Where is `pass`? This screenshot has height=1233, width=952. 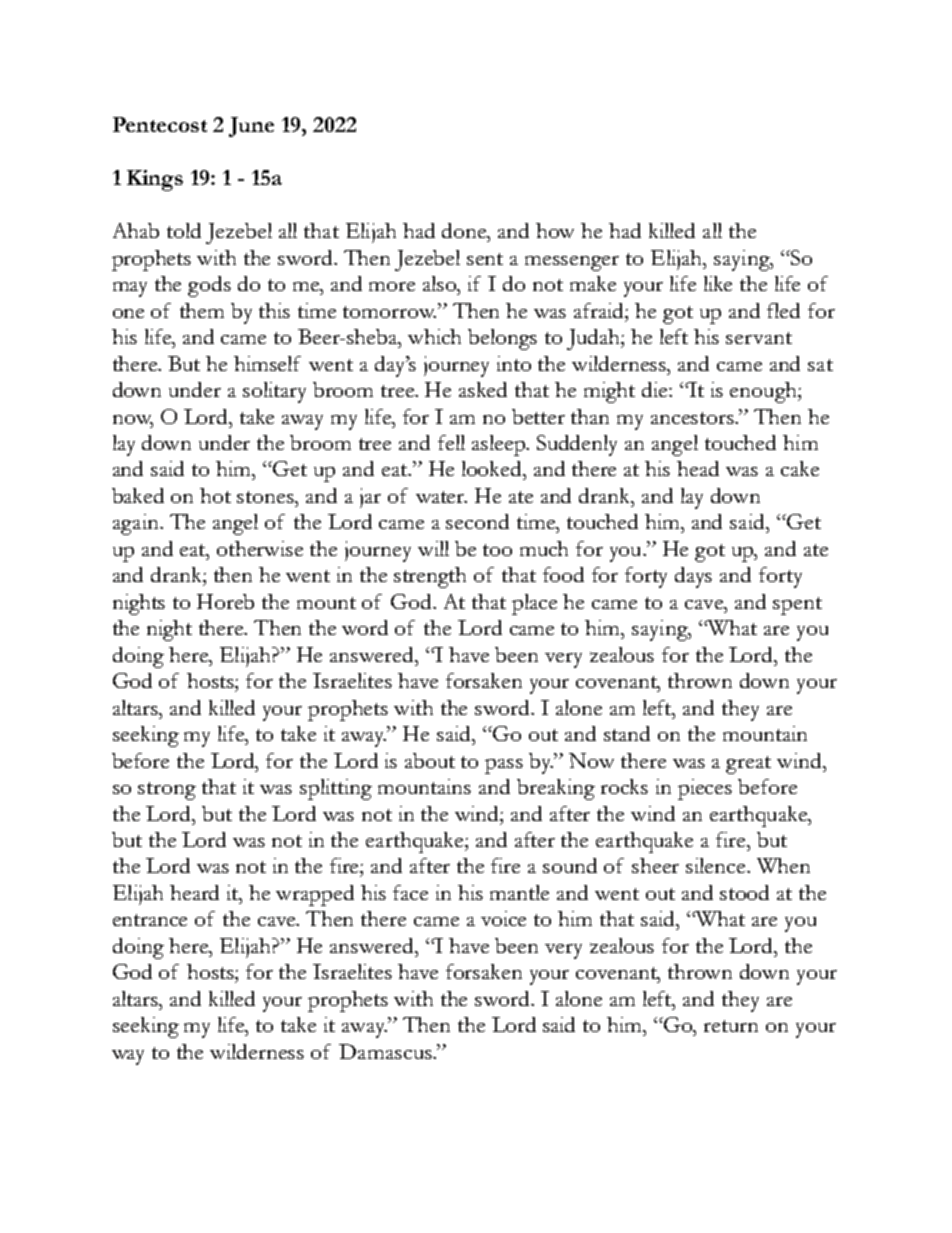
pass is located at coordinates (504, 766).
